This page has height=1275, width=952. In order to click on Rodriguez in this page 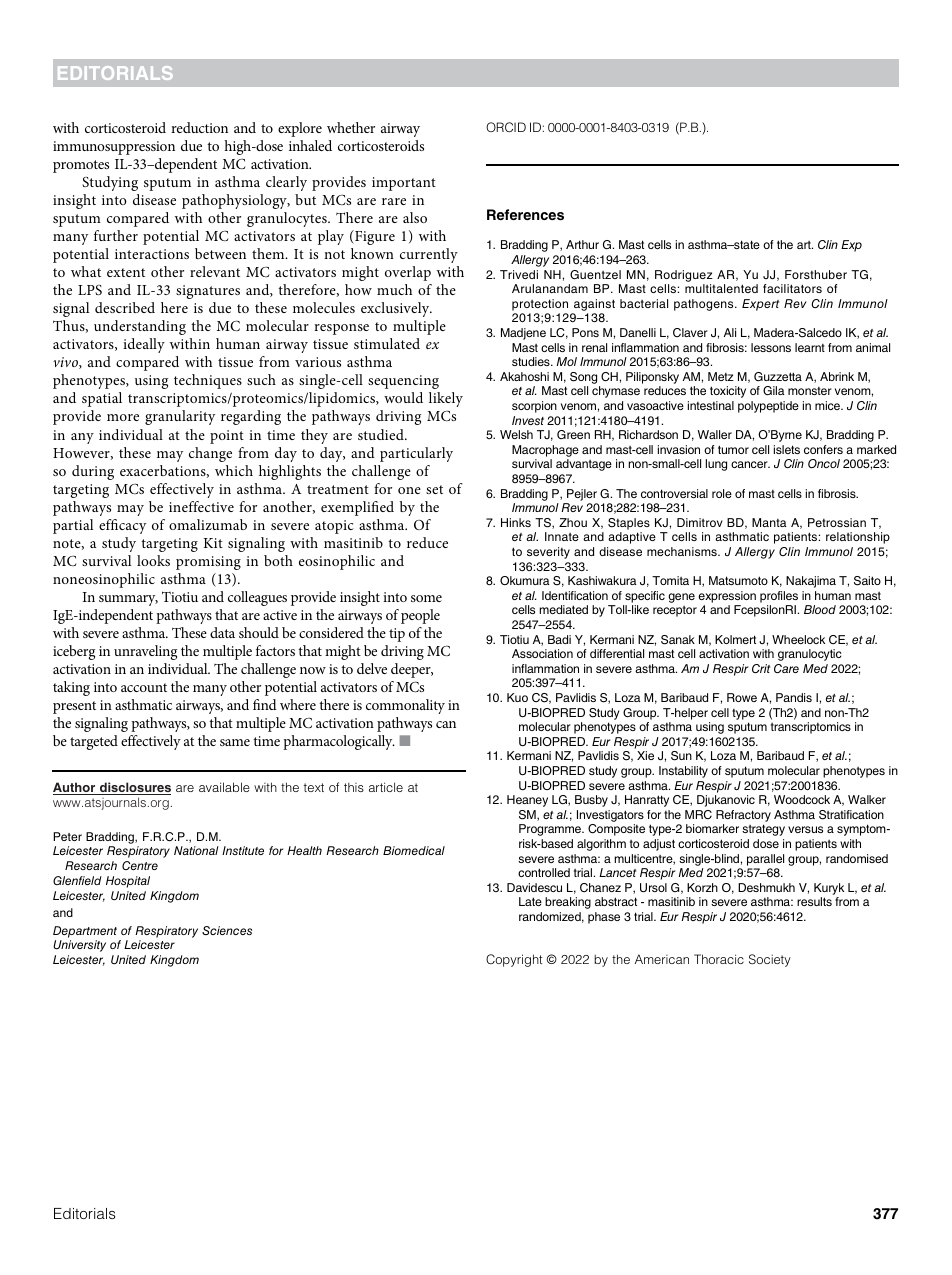, I will do `click(684, 276)`.
